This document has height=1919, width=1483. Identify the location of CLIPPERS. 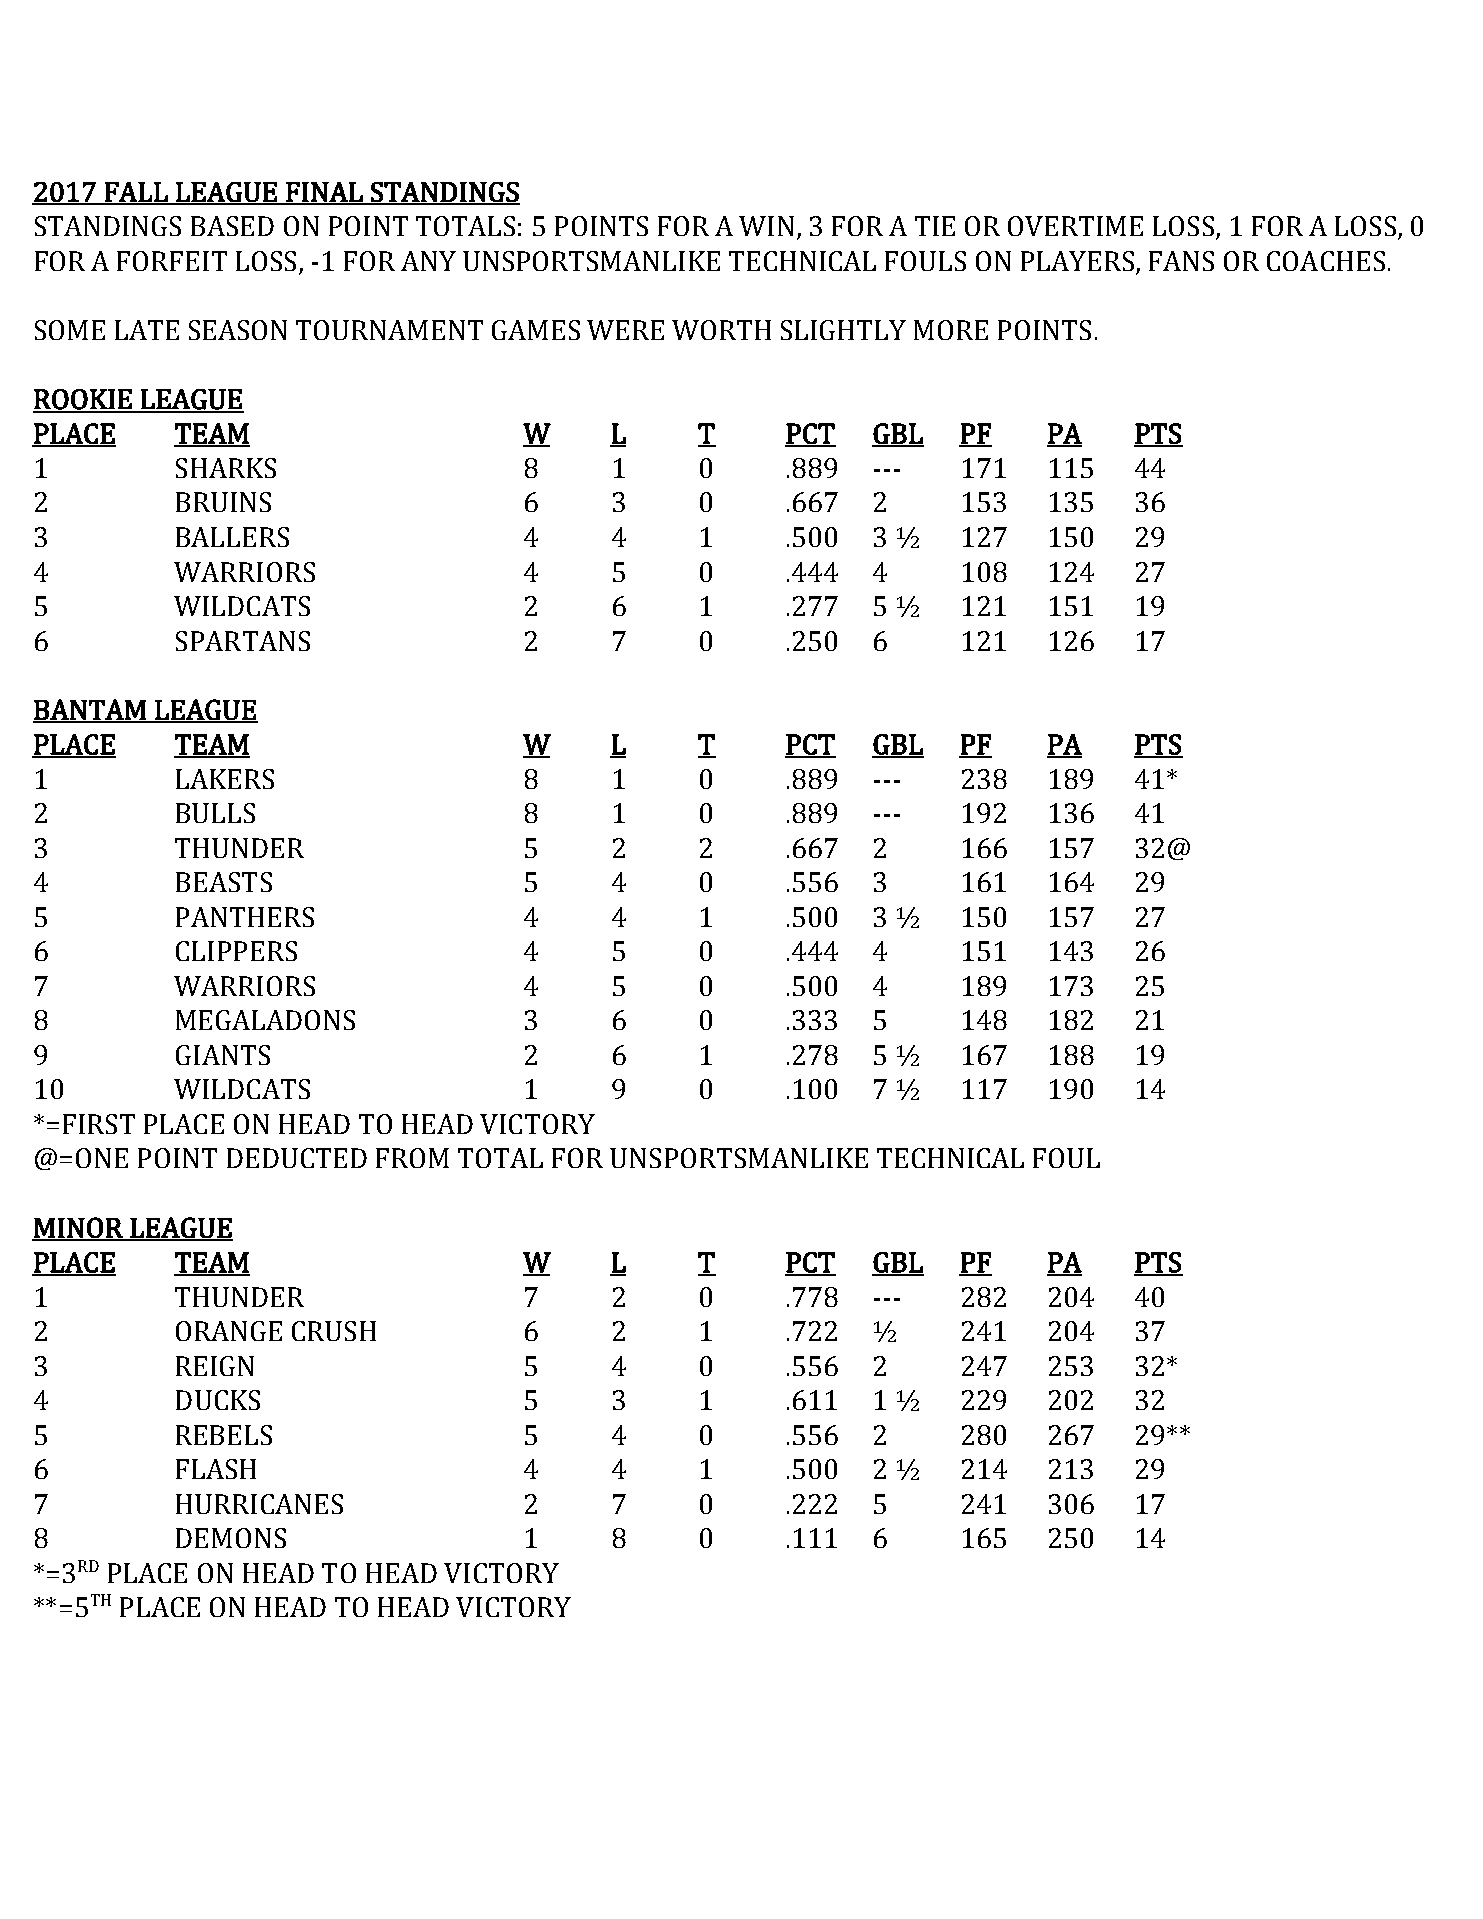
(236, 951).
